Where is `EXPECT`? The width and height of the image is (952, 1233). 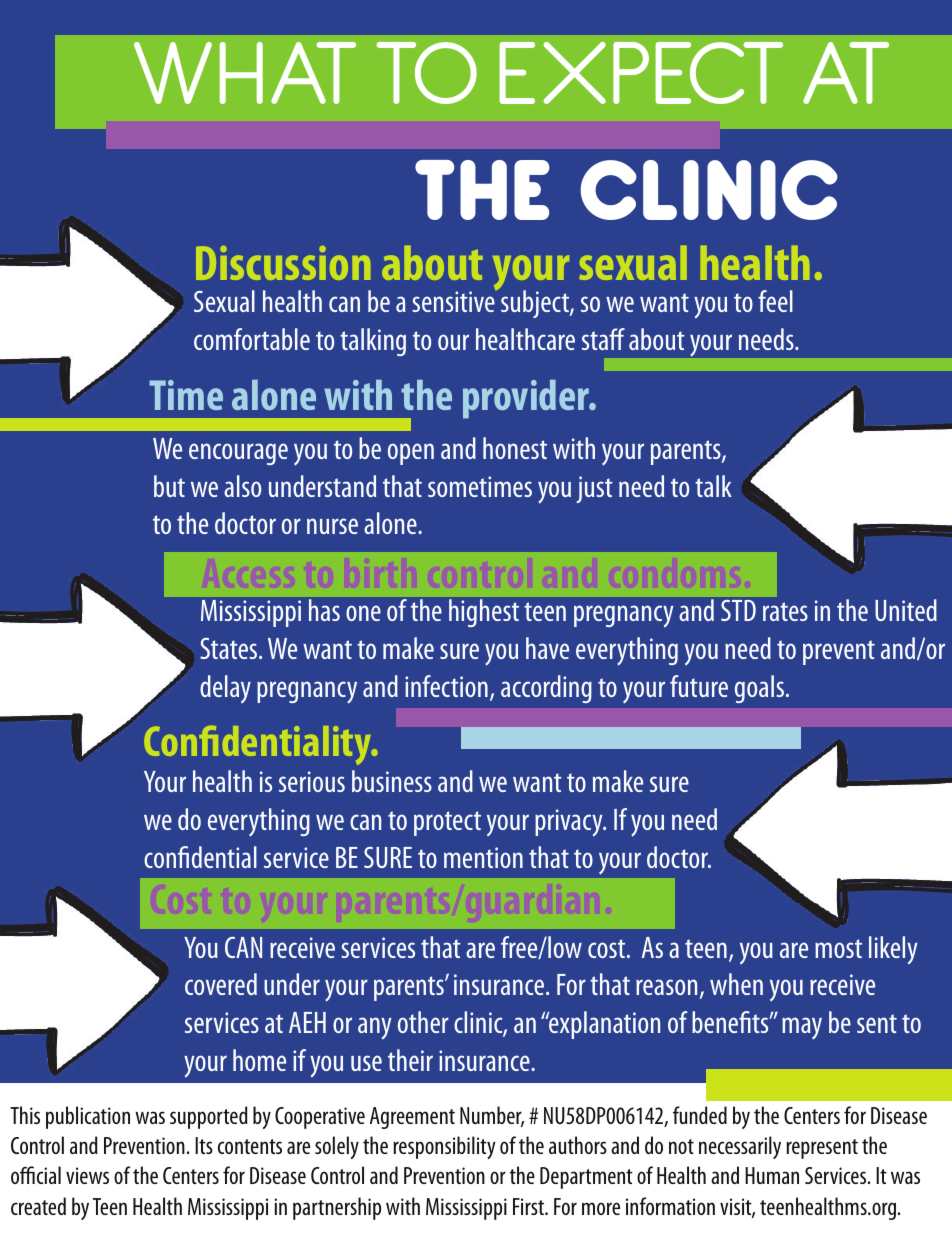 EXPECT is located at coordinates (641, 73).
